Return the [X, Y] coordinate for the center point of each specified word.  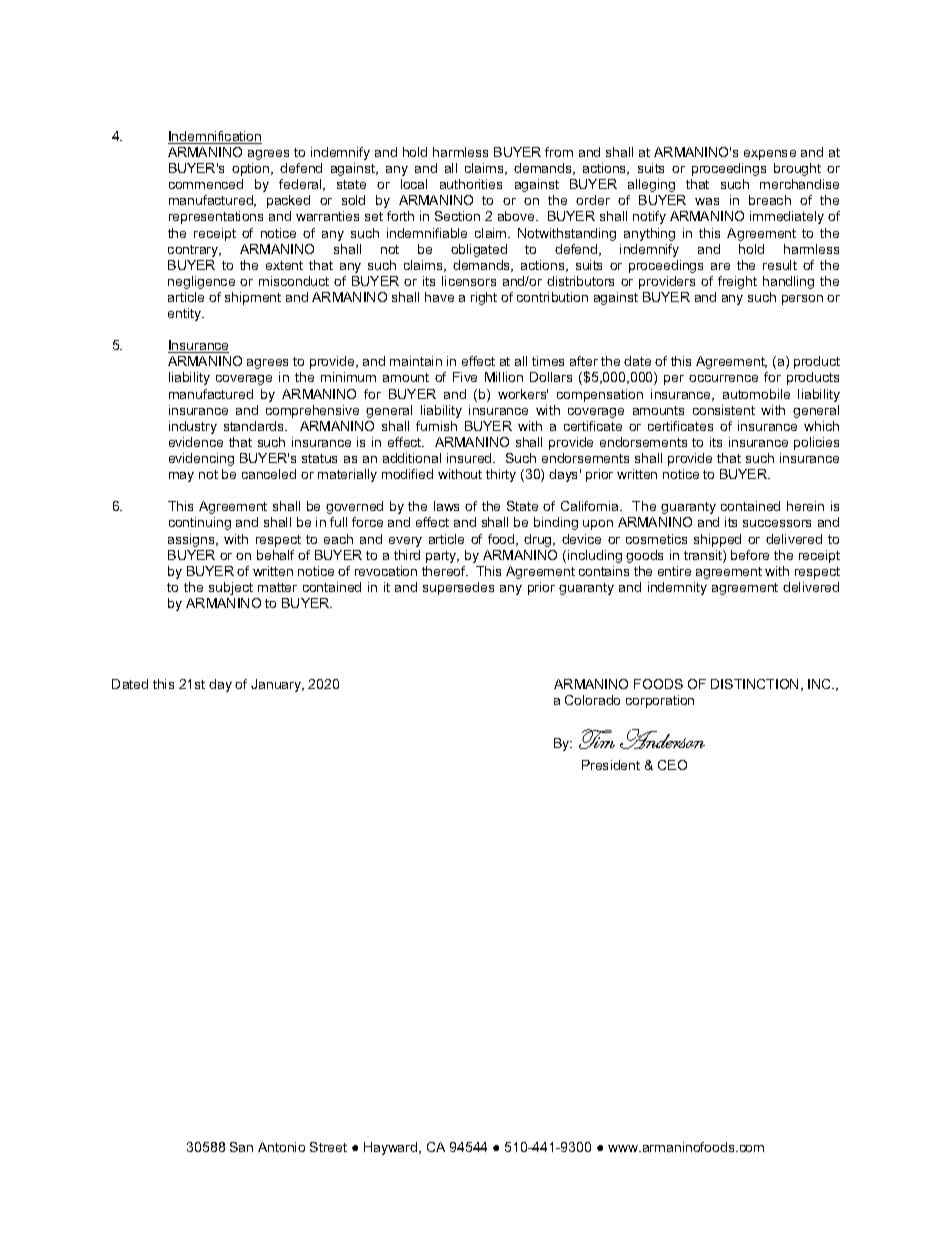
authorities [471, 184]
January [277, 685]
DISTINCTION [754, 684]
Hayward [392, 1148]
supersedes [458, 588]
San [241, 1147]
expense [770, 155]
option [252, 169]
